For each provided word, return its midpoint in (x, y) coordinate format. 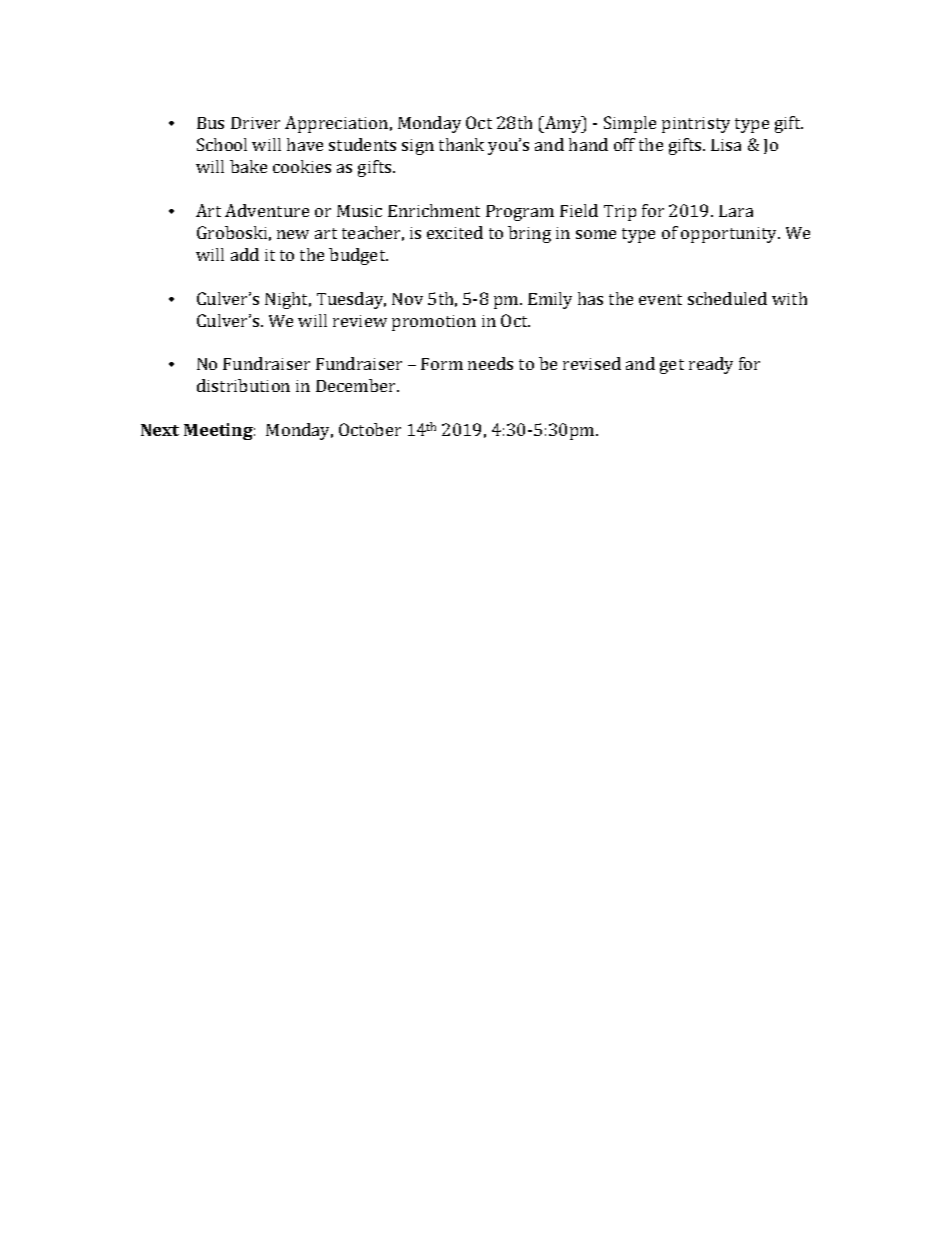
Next (160, 430)
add (245, 254)
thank (461, 144)
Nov (407, 299)
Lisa (726, 145)
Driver (255, 123)
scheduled (727, 298)
